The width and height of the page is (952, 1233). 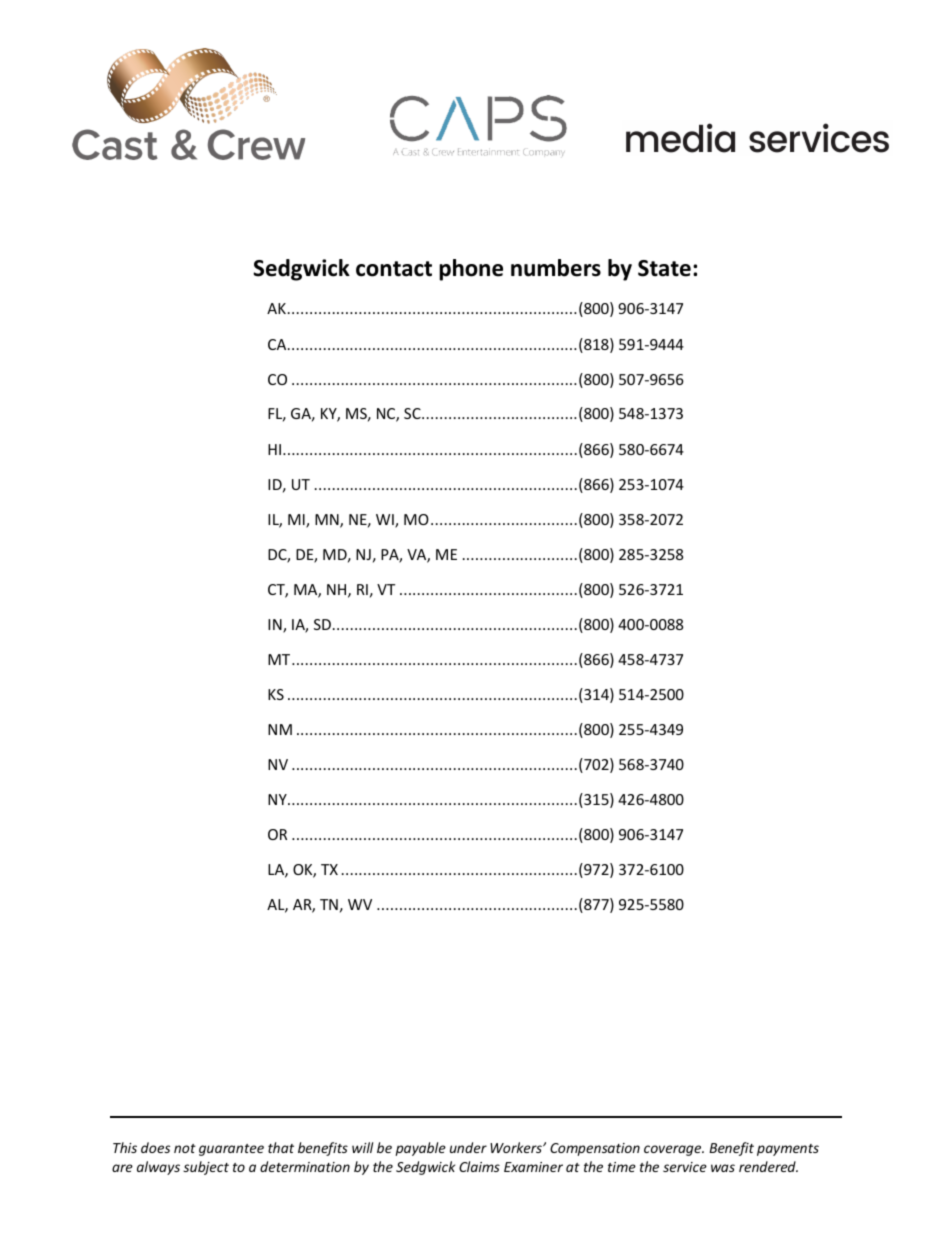 What do you see at coordinates (674, 1150) in the page?
I see `coverage` at bounding box center [674, 1150].
